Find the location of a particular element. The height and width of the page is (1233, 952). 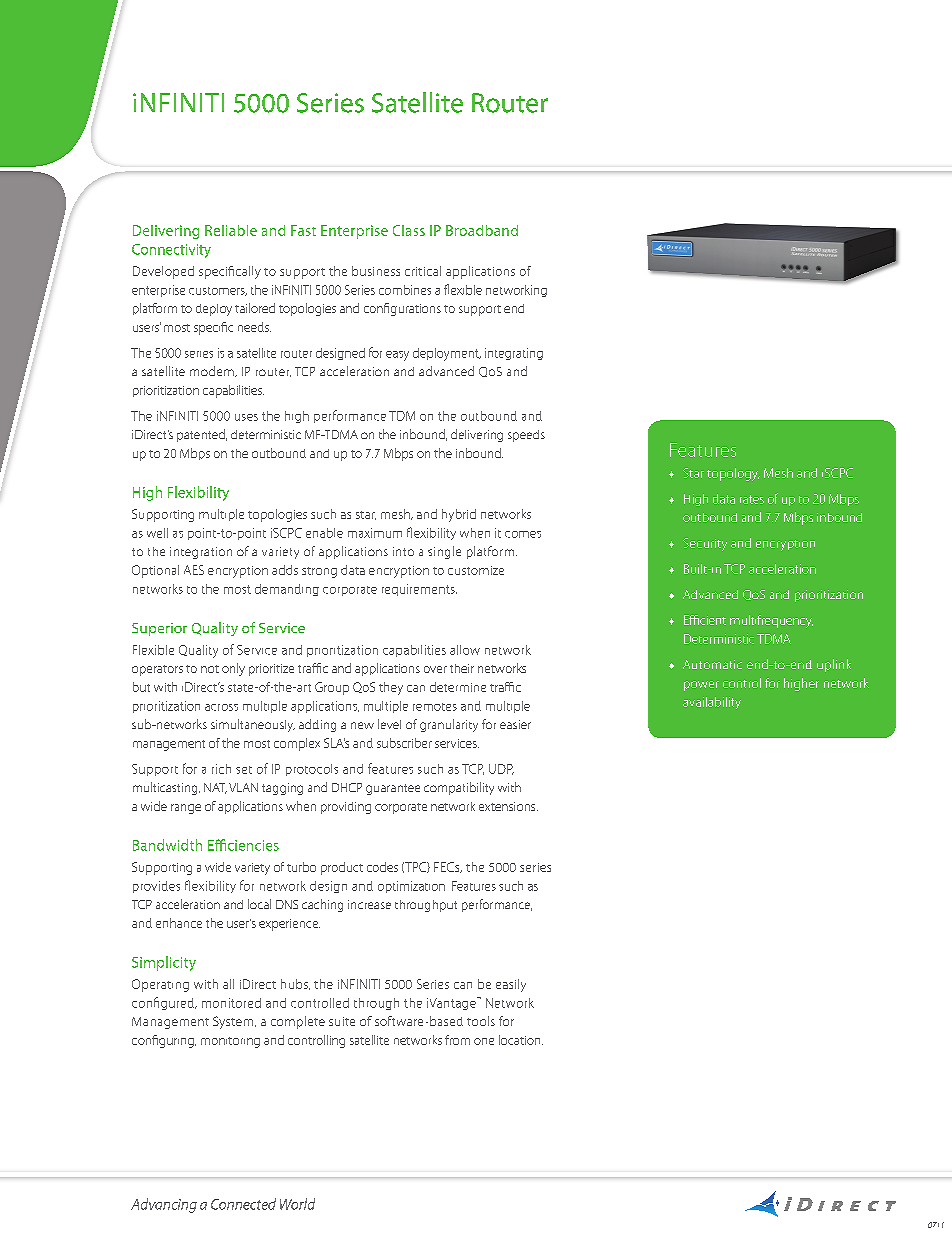

Efficiencies is located at coordinates (243, 845).
